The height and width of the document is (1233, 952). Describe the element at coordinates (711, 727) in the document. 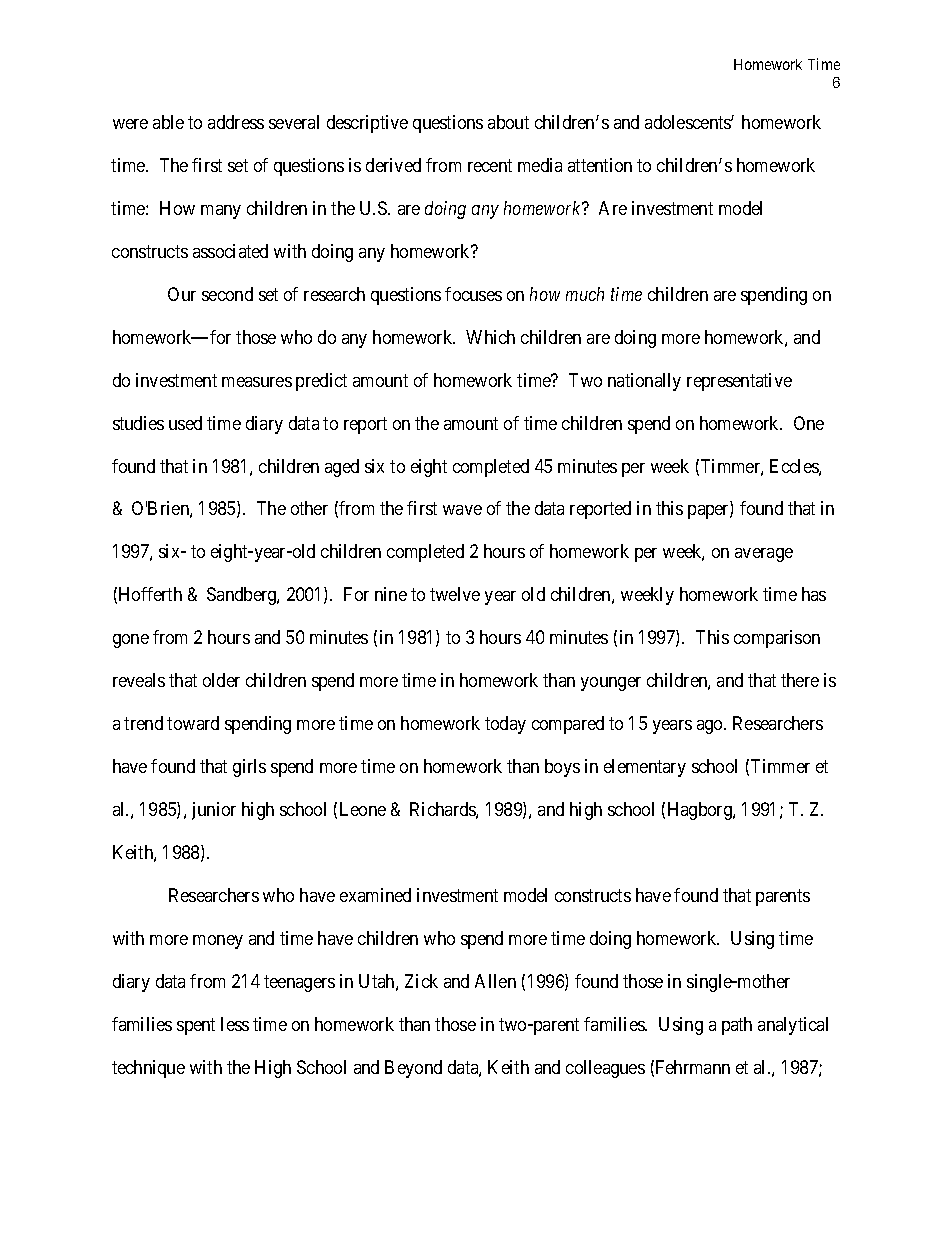

I see `ago` at that location.
